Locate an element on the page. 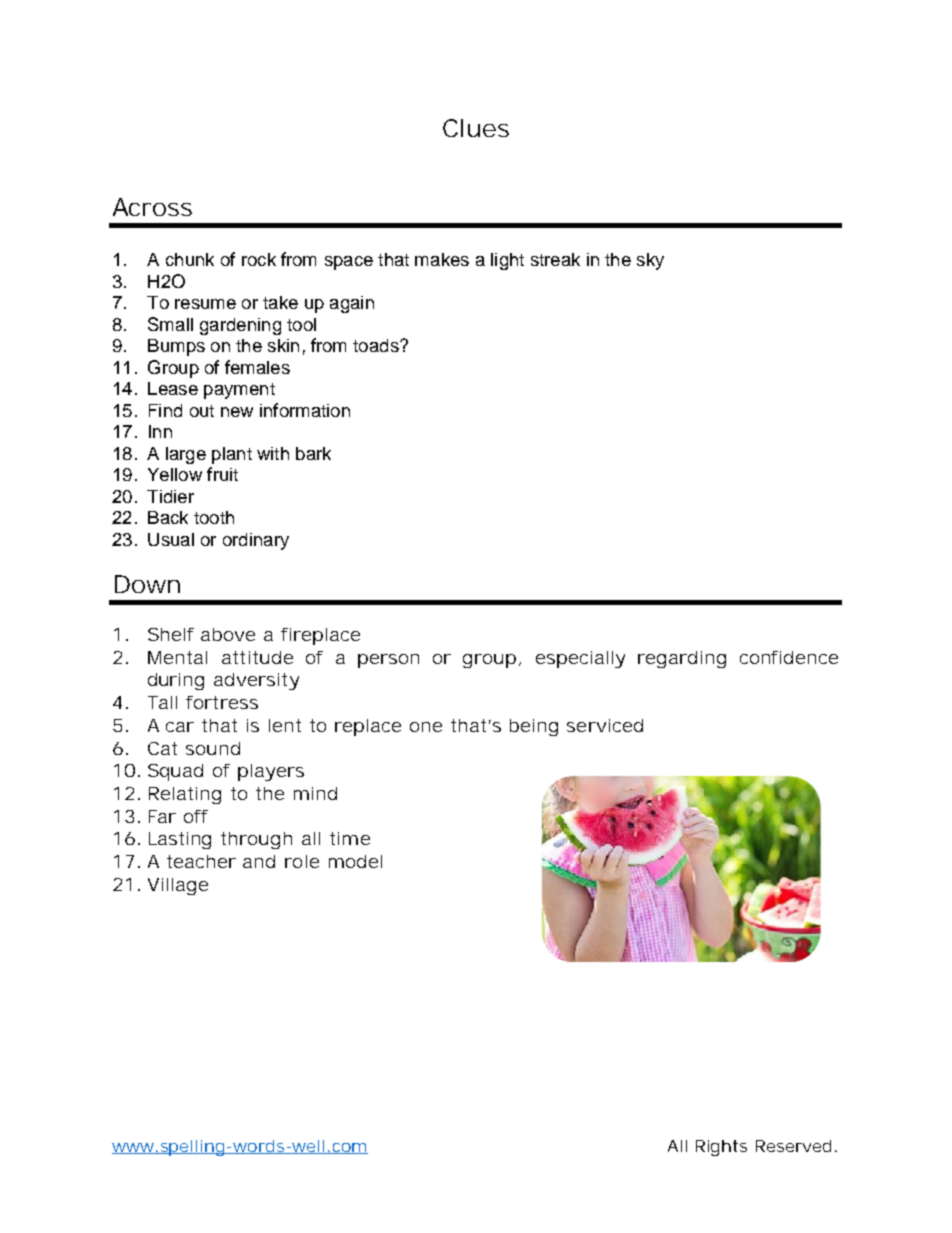  Clues is located at coordinates (476, 128).
